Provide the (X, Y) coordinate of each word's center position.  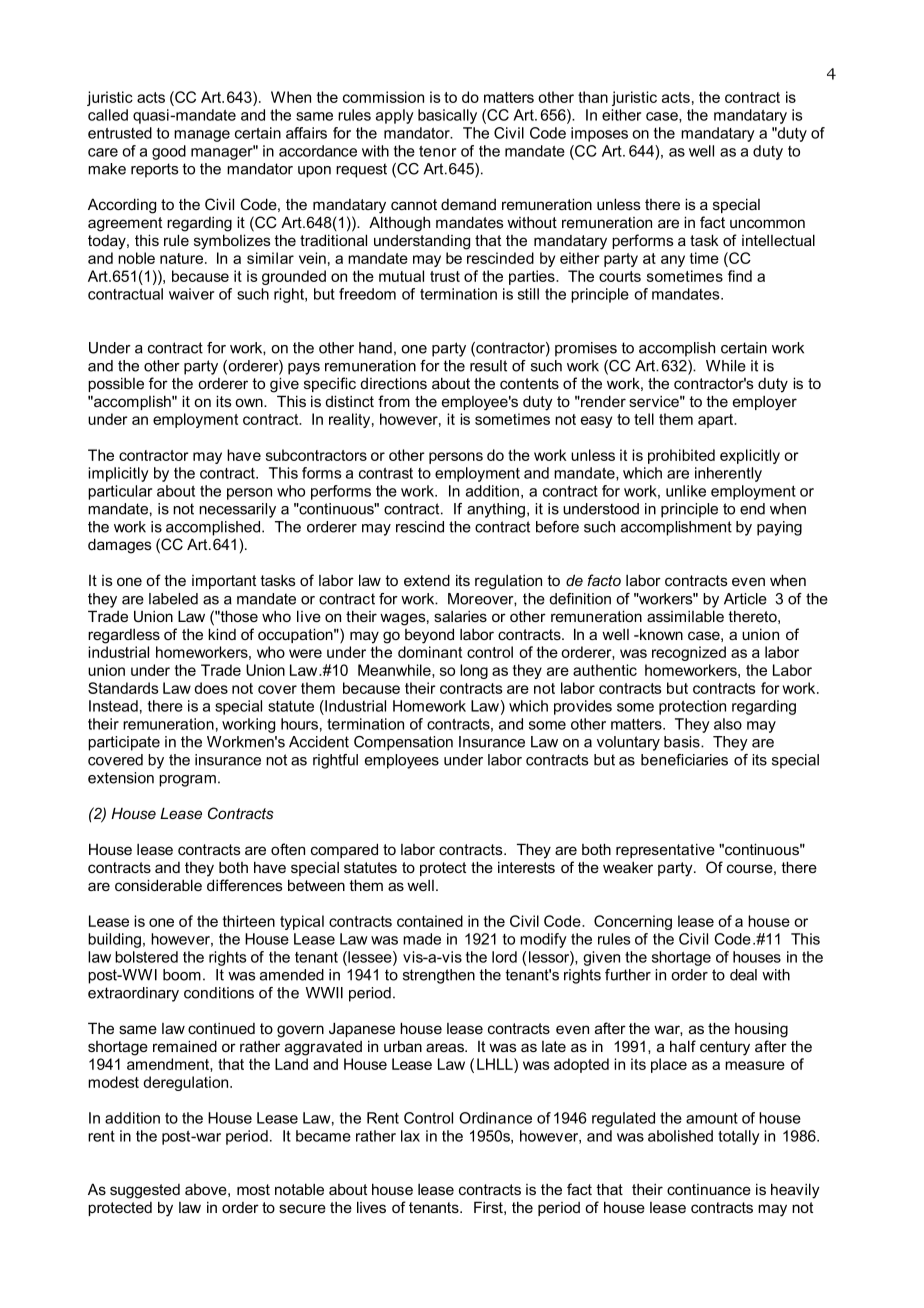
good (169, 152)
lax (410, 1136)
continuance (709, 1189)
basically (447, 116)
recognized (689, 653)
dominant (430, 652)
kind (222, 634)
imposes (599, 134)
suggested (145, 1191)
